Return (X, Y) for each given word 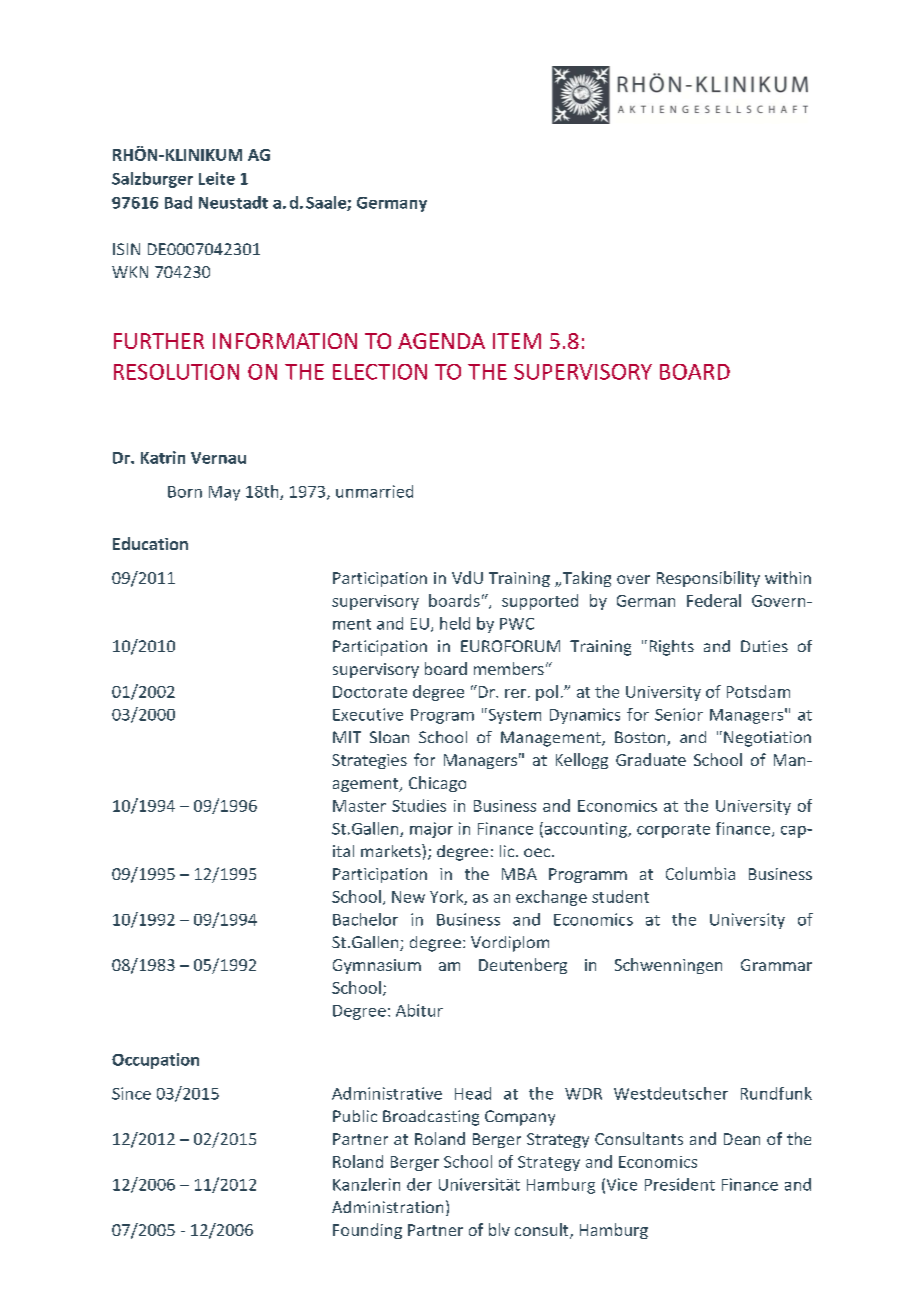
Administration (387, 1207)
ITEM (517, 341)
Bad (178, 202)
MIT (347, 737)
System (513, 716)
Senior (679, 714)
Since (131, 1093)
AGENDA (441, 341)
